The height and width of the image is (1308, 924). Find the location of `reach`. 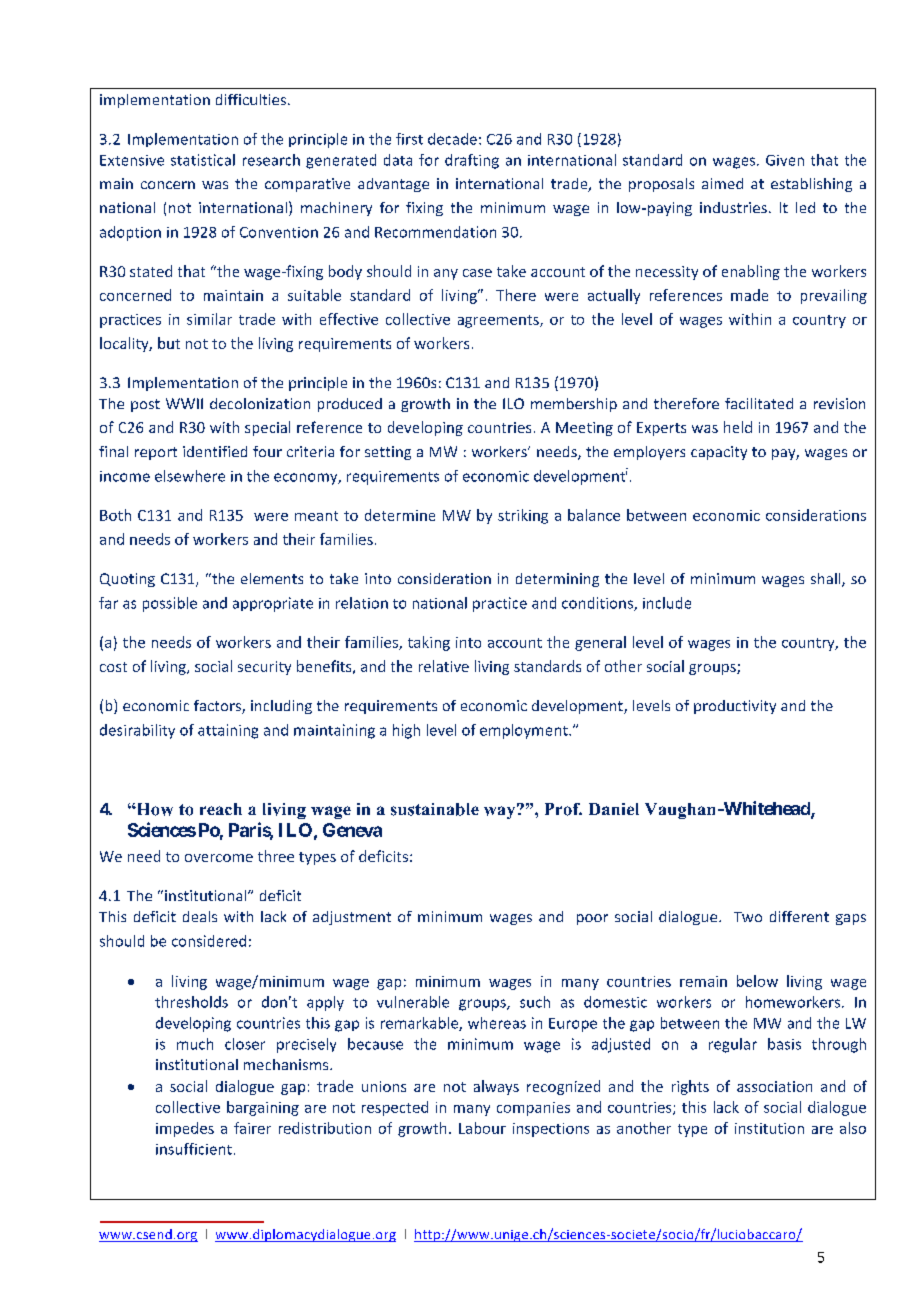

reach is located at coordinates (221, 809).
